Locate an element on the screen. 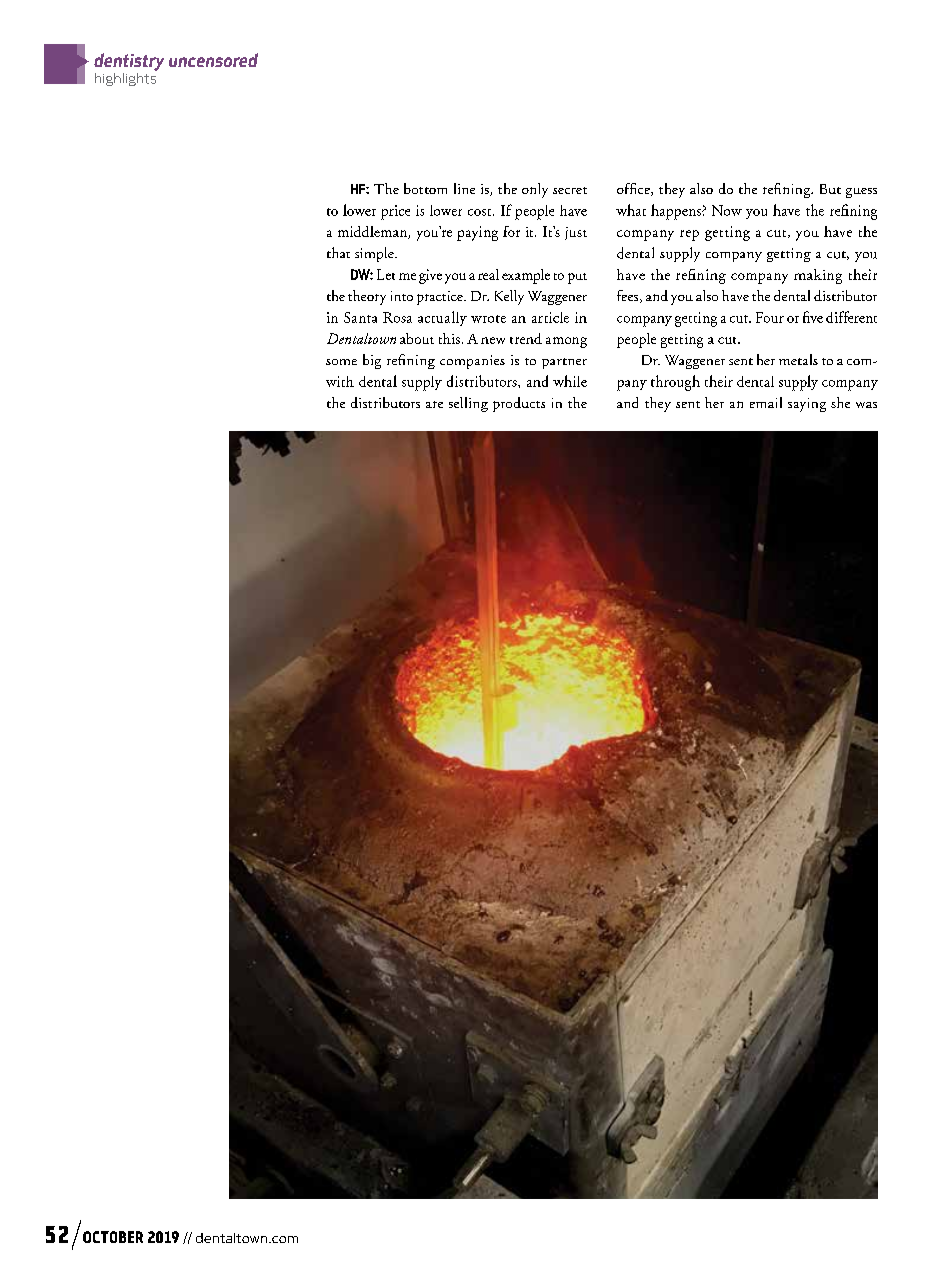 Image resolution: width=947 pixels, height=1288 pixels. saying is located at coordinates (807, 405).
